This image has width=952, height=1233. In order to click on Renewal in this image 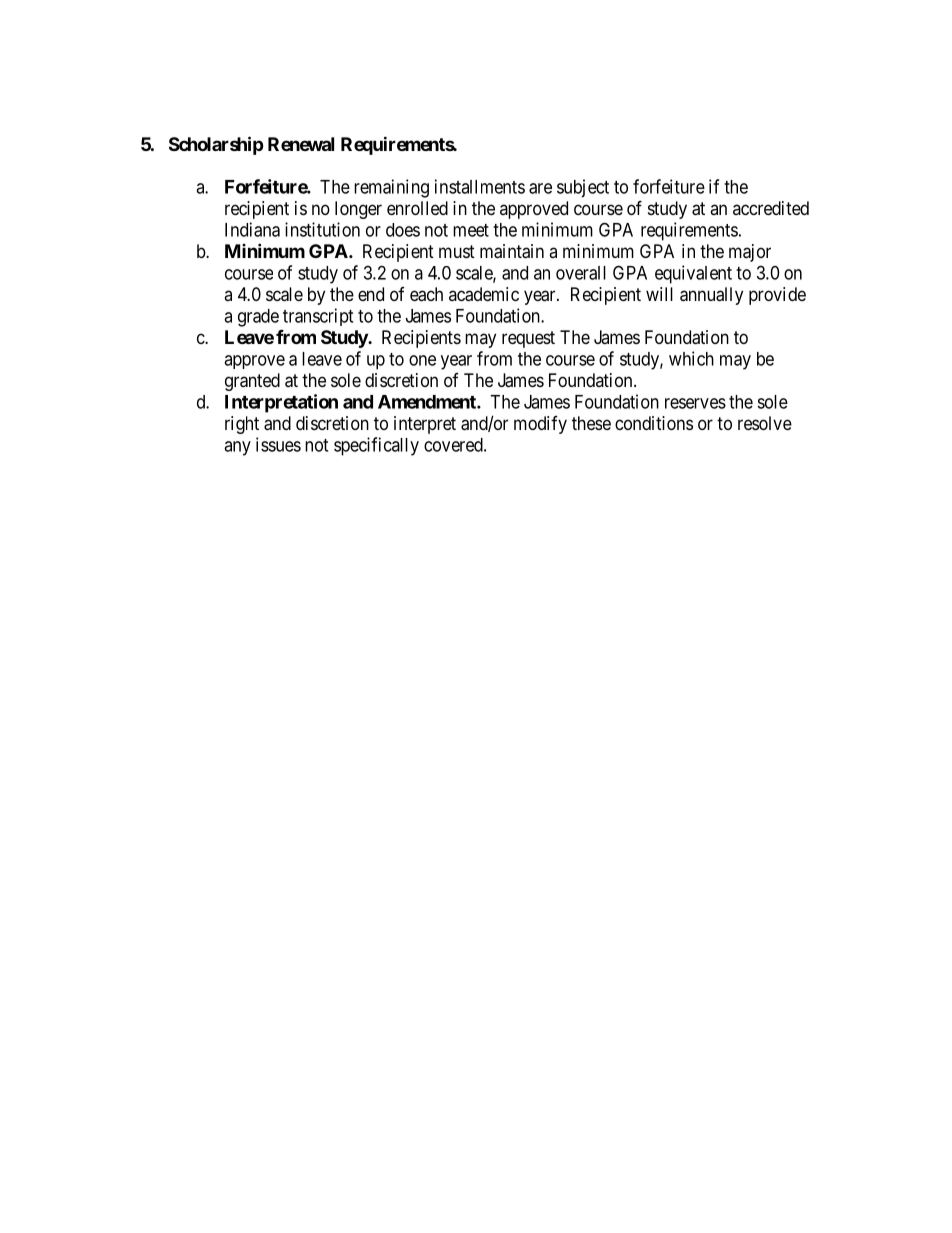, I will do `click(301, 144)`.
